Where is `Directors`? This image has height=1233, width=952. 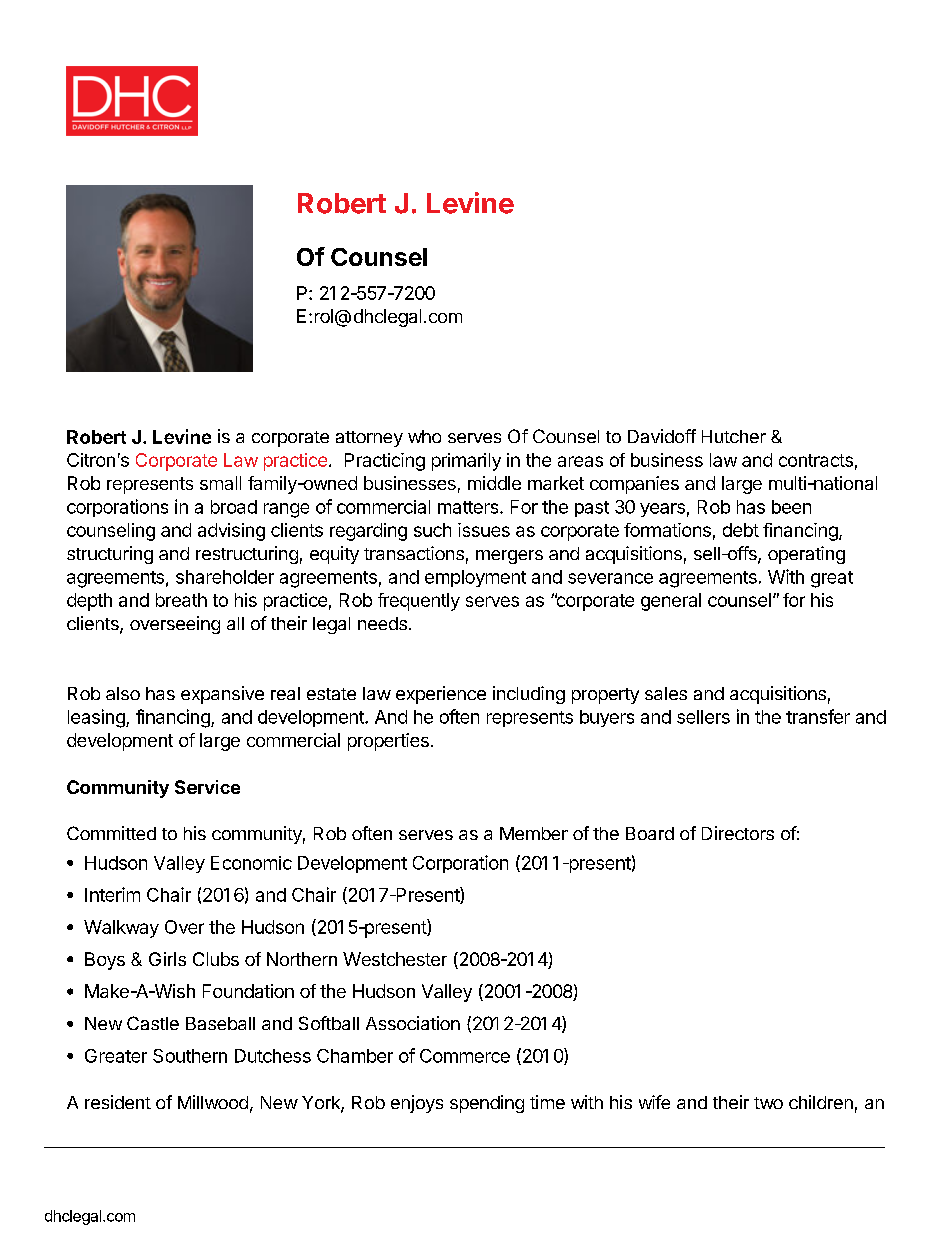 Directors is located at coordinates (738, 833).
